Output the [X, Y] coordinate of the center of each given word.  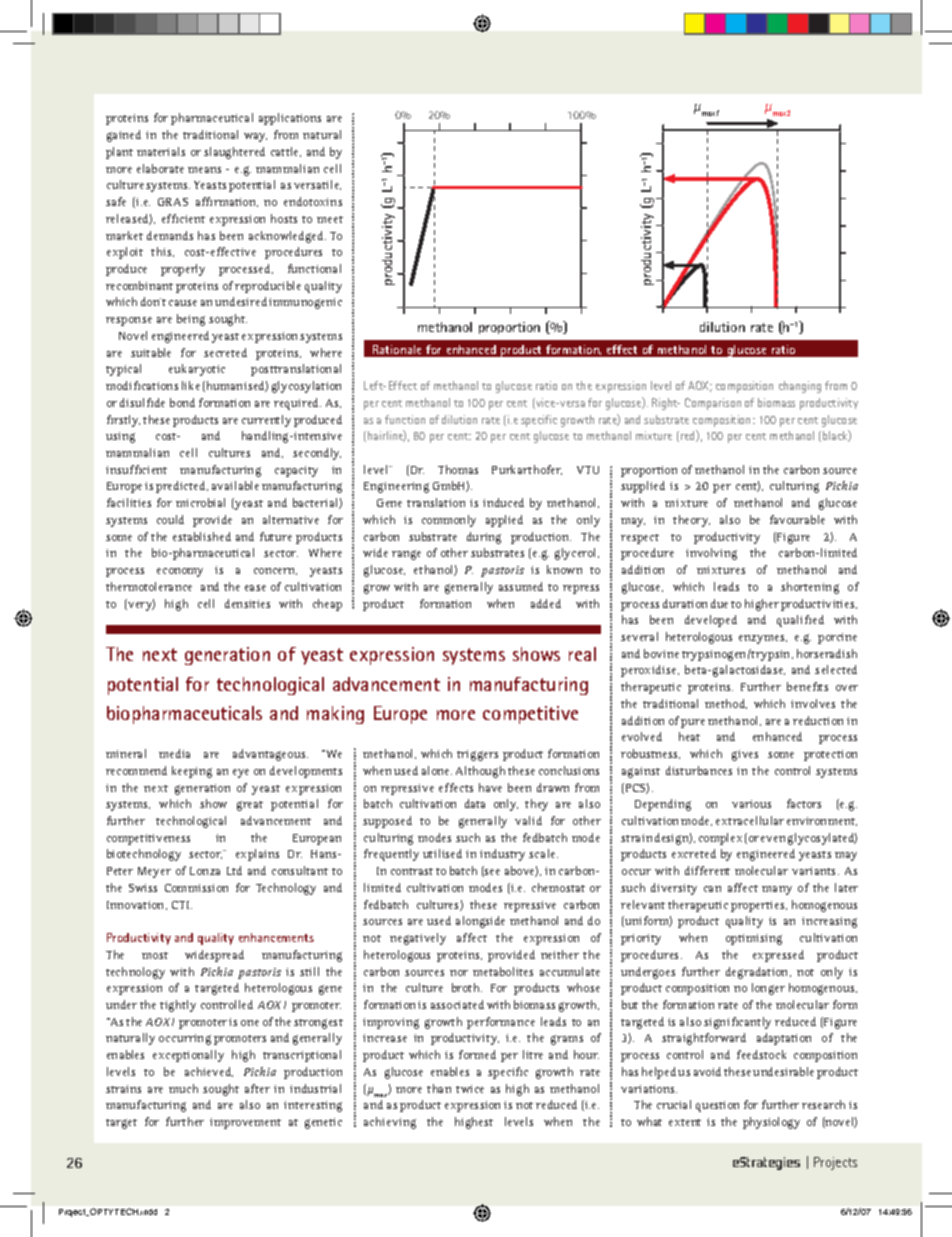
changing [800, 387]
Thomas [458, 469]
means [204, 170]
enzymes [763, 639]
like [191, 385]
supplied [643, 487]
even [773, 839]
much [183, 1088]
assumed [521, 586]
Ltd [234, 870]
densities [247, 603]
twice [470, 1089]
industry [502, 855]
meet [330, 219]
